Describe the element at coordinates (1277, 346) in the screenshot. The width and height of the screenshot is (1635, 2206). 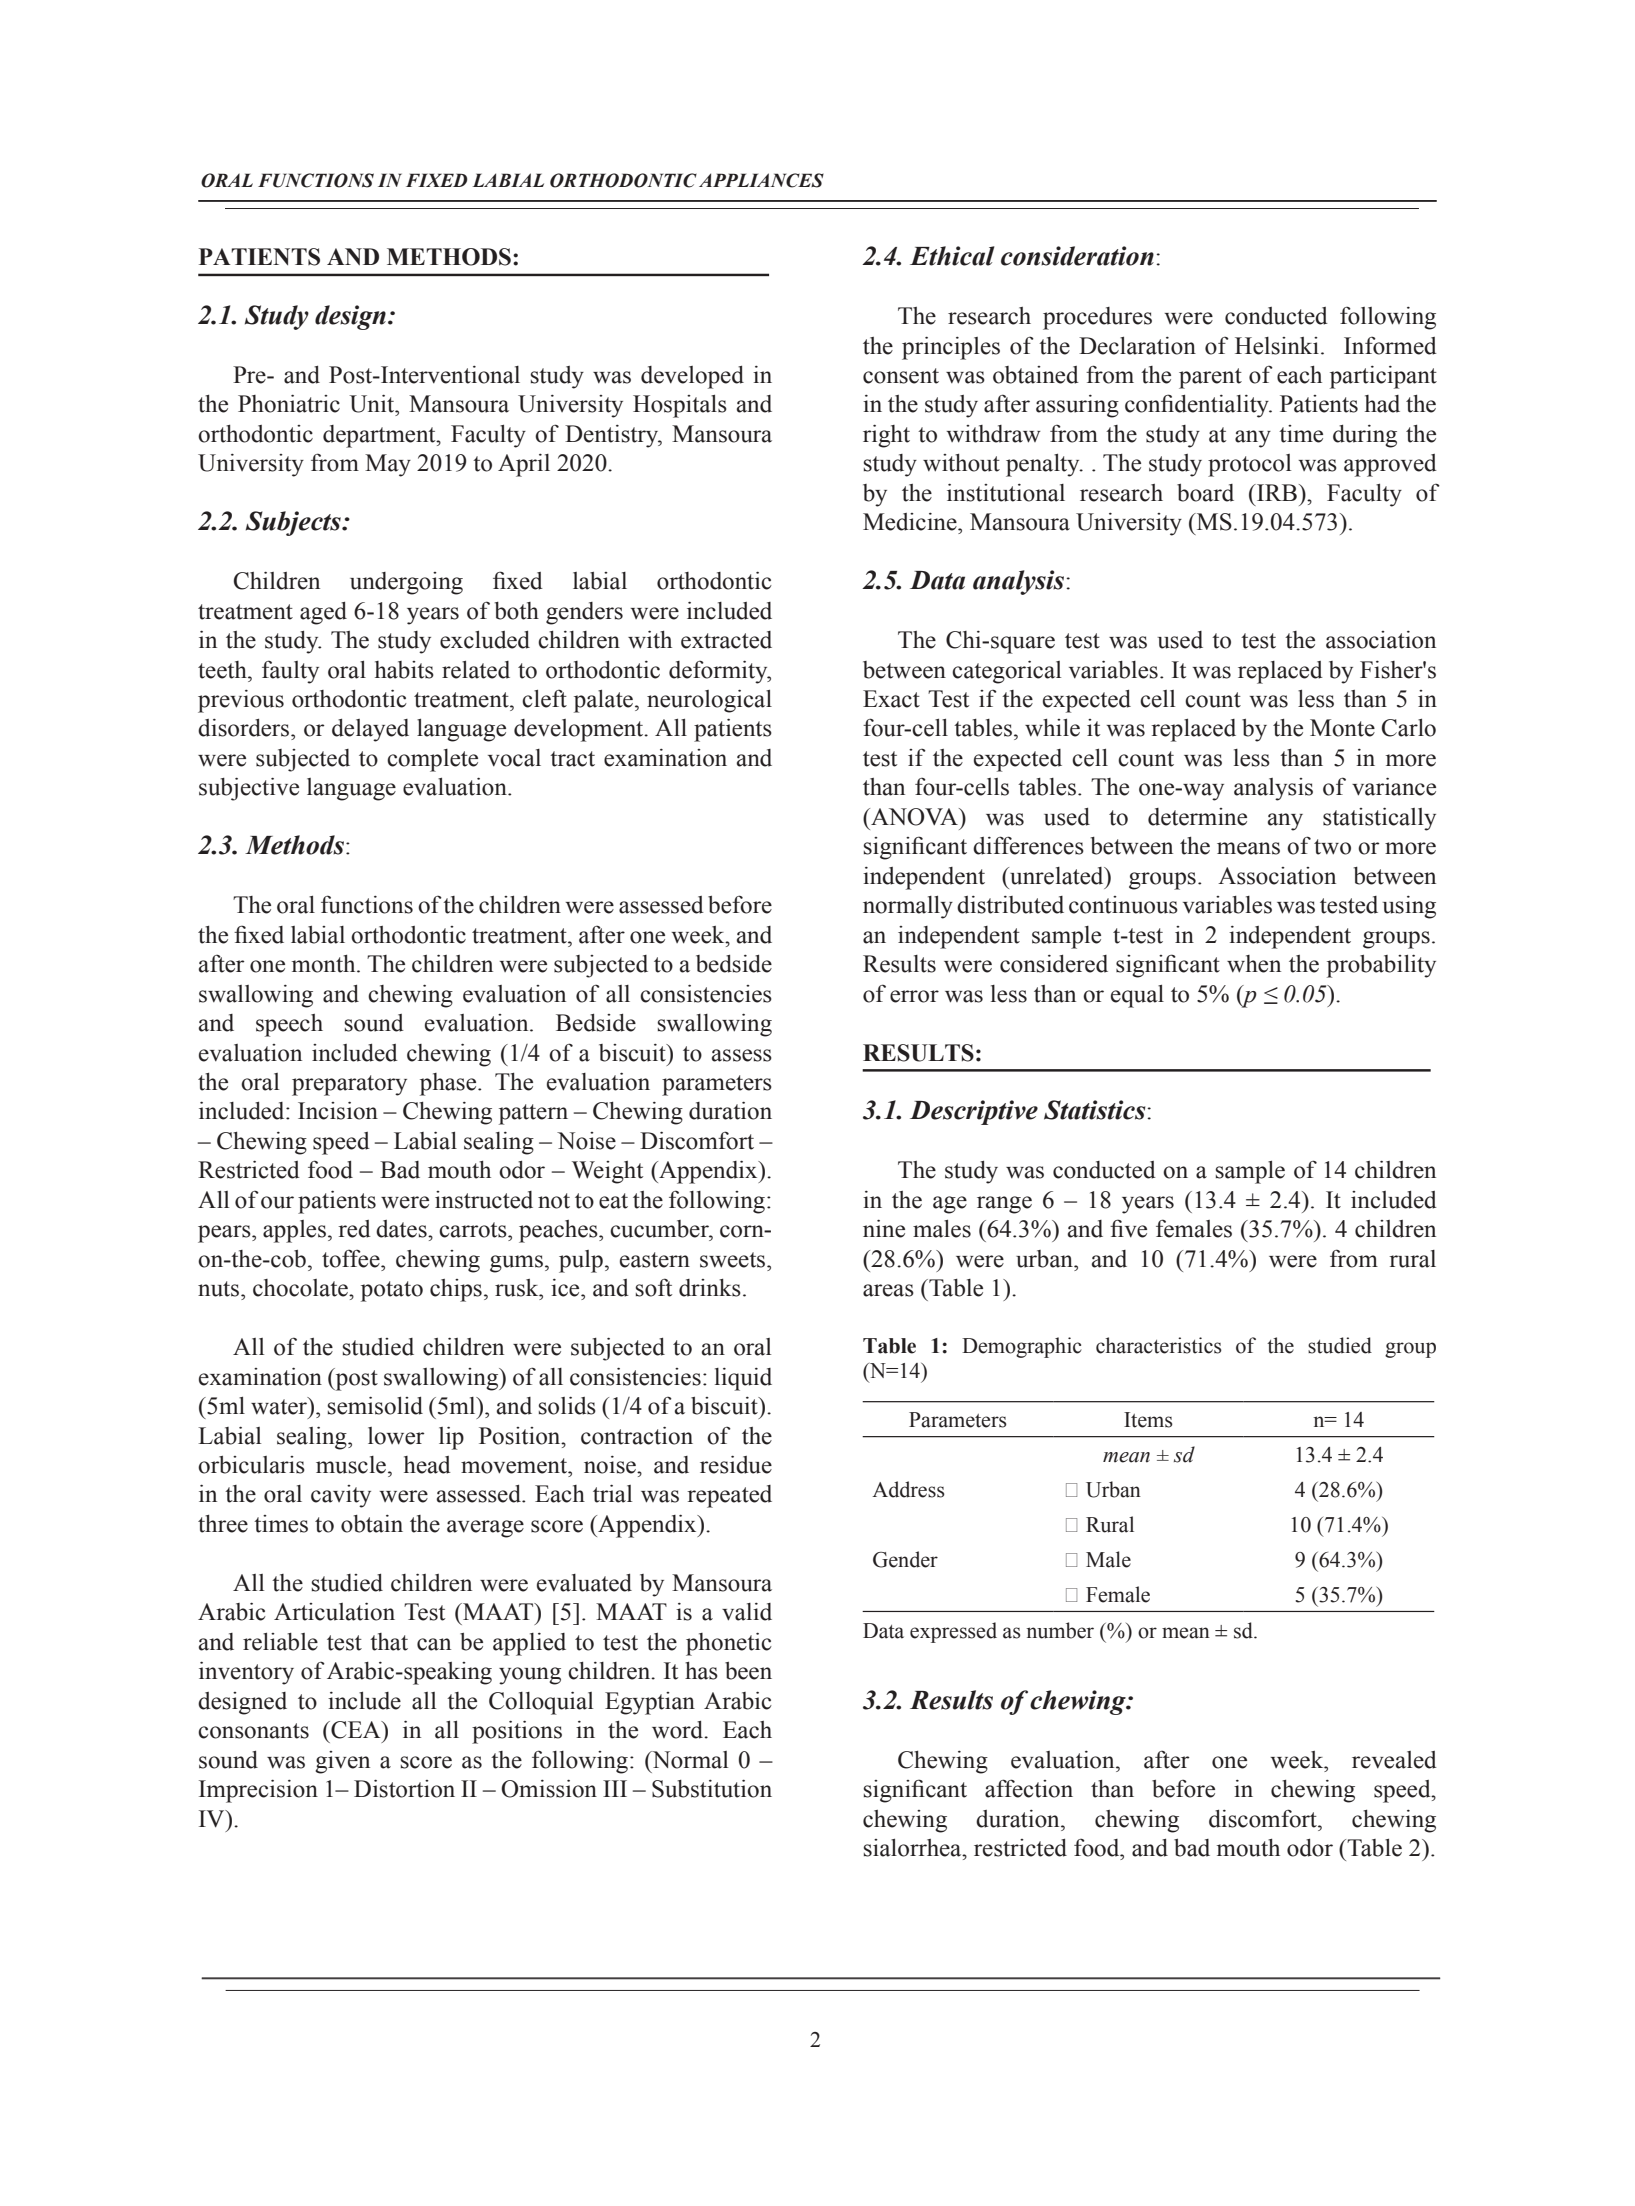
I see `Helsinki` at that location.
